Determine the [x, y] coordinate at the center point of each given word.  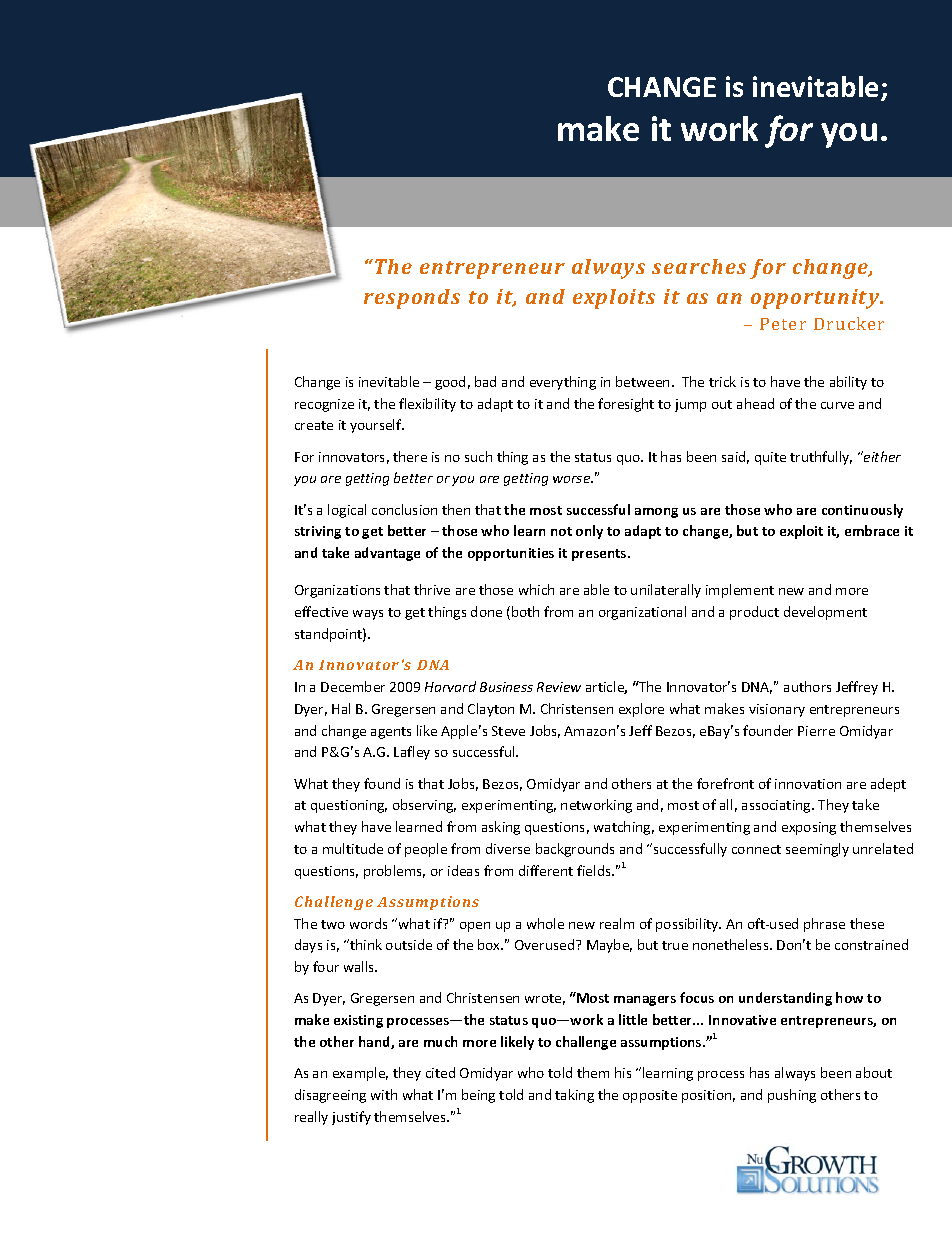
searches [699, 266]
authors [807, 686]
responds [412, 299]
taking [574, 1096]
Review [559, 687]
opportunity [816, 299]
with [384, 1094]
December [353, 686]
